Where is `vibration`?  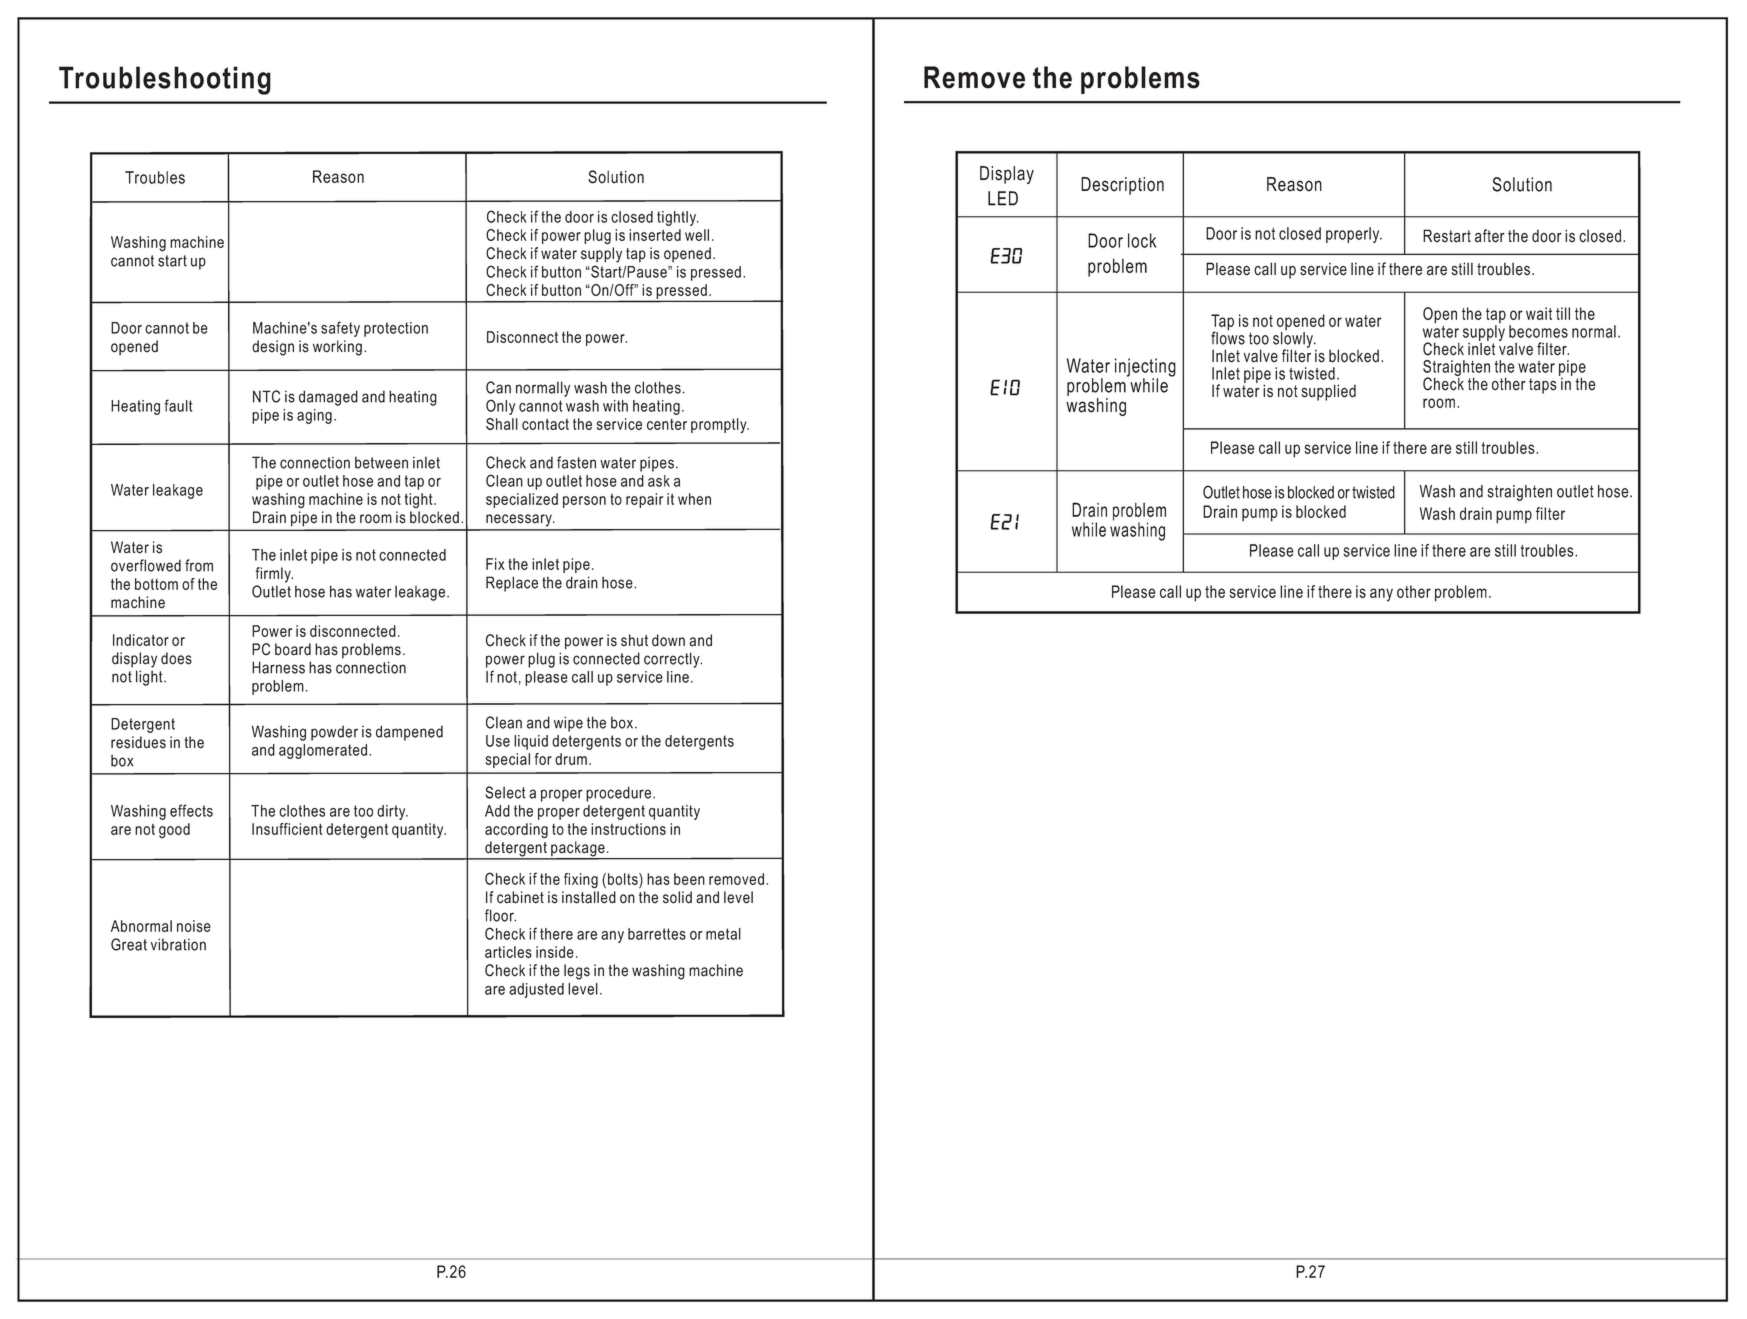
vibration is located at coordinates (178, 944).
